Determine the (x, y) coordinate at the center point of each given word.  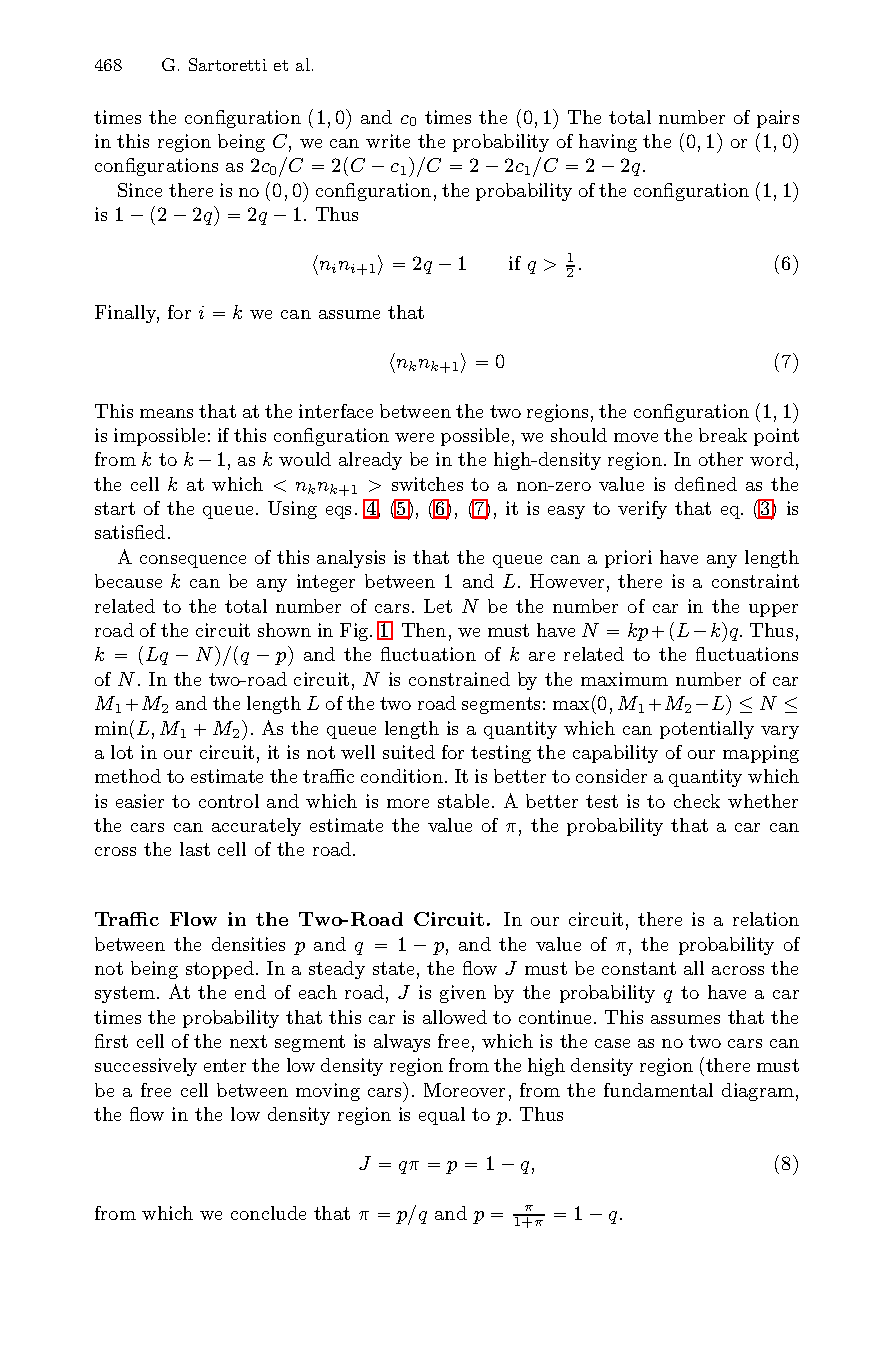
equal (442, 1116)
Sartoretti (228, 64)
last (195, 849)
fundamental (658, 1090)
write (388, 141)
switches (427, 484)
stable (463, 801)
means (166, 413)
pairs (778, 119)
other (721, 459)
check (697, 801)
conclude (268, 1213)
